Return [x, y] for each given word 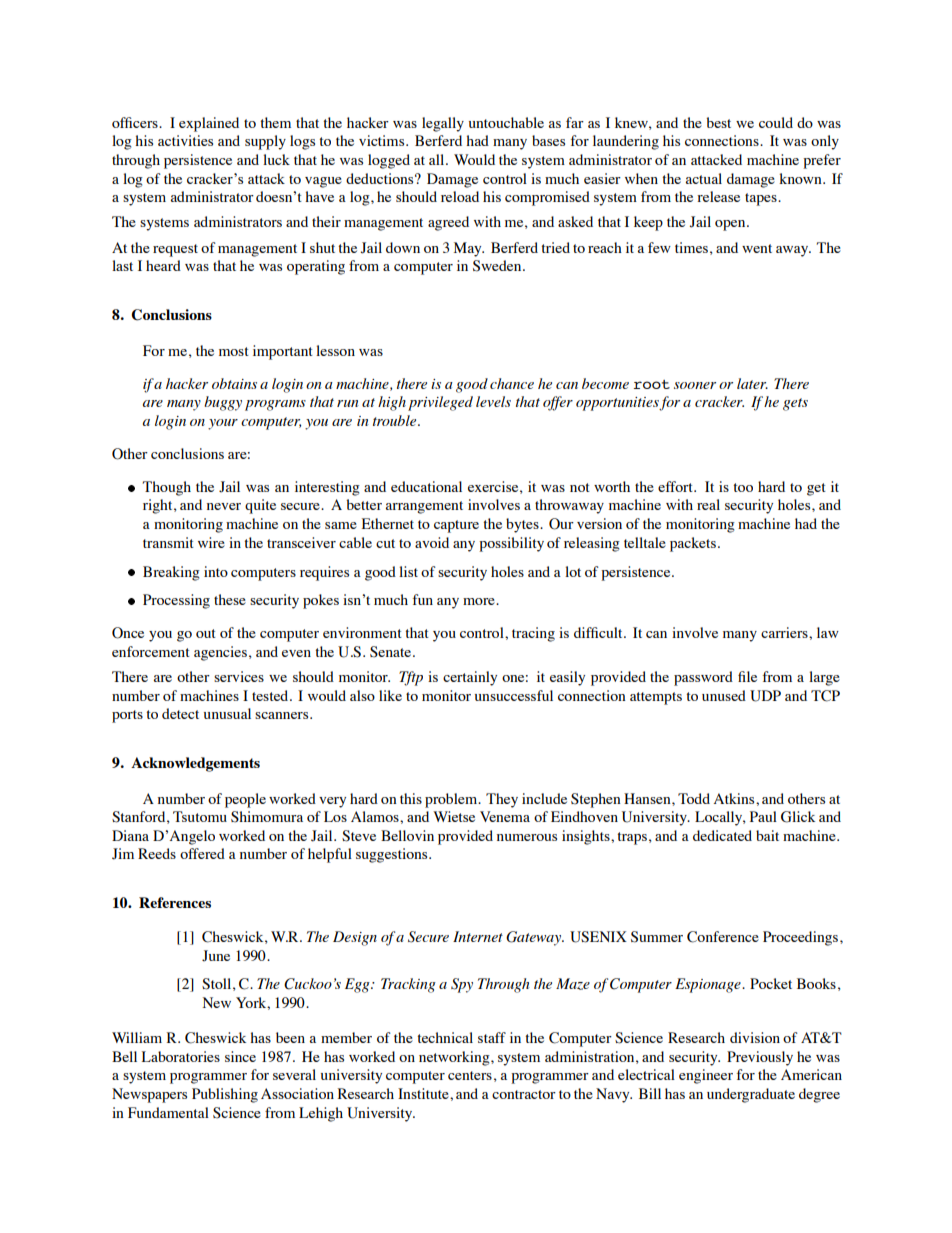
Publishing [225, 1095]
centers [470, 1075]
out [206, 633]
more [480, 601]
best [718, 122]
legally [443, 124]
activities [185, 140]
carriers [785, 632]
